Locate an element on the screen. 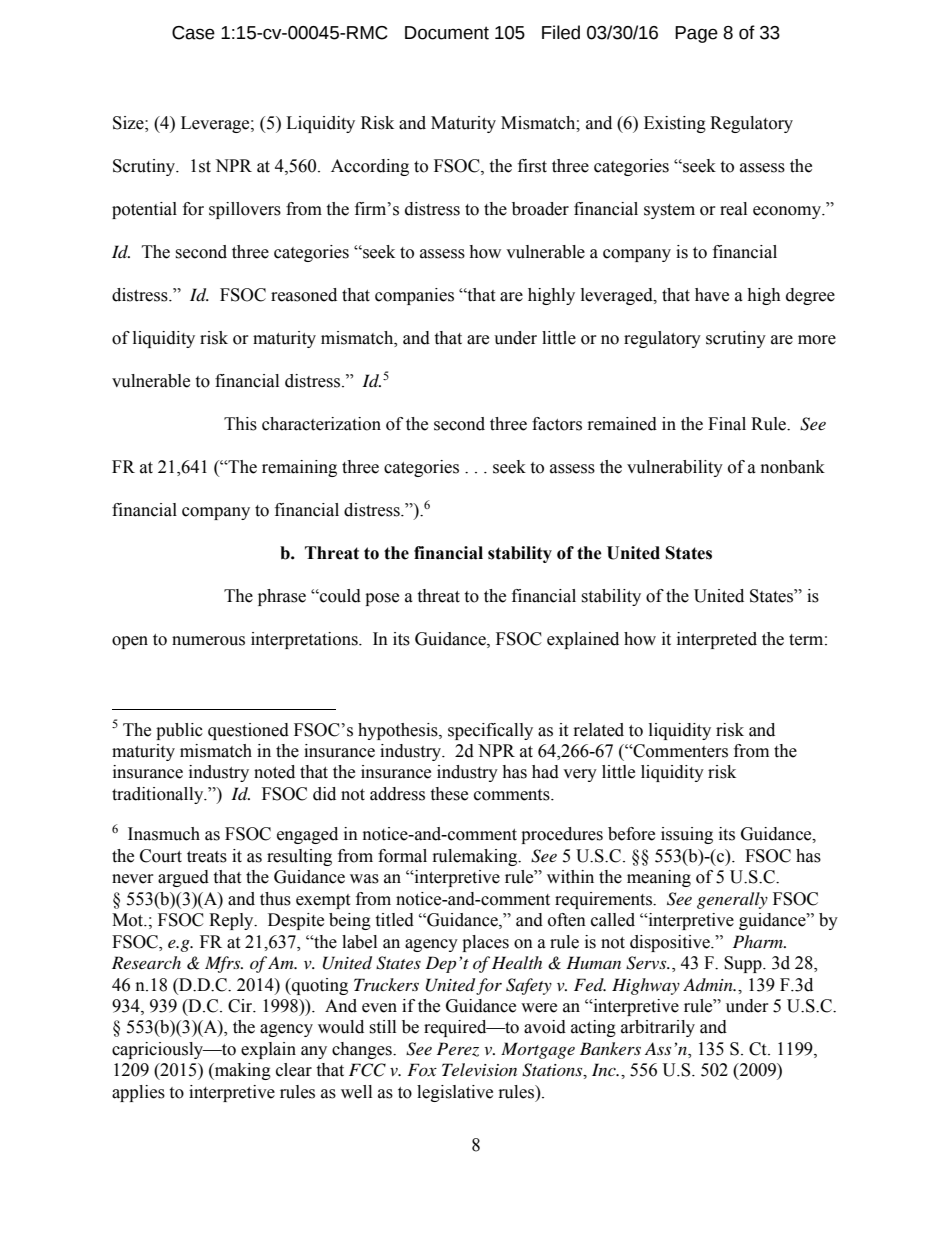  Television is located at coordinates (479, 1069).
